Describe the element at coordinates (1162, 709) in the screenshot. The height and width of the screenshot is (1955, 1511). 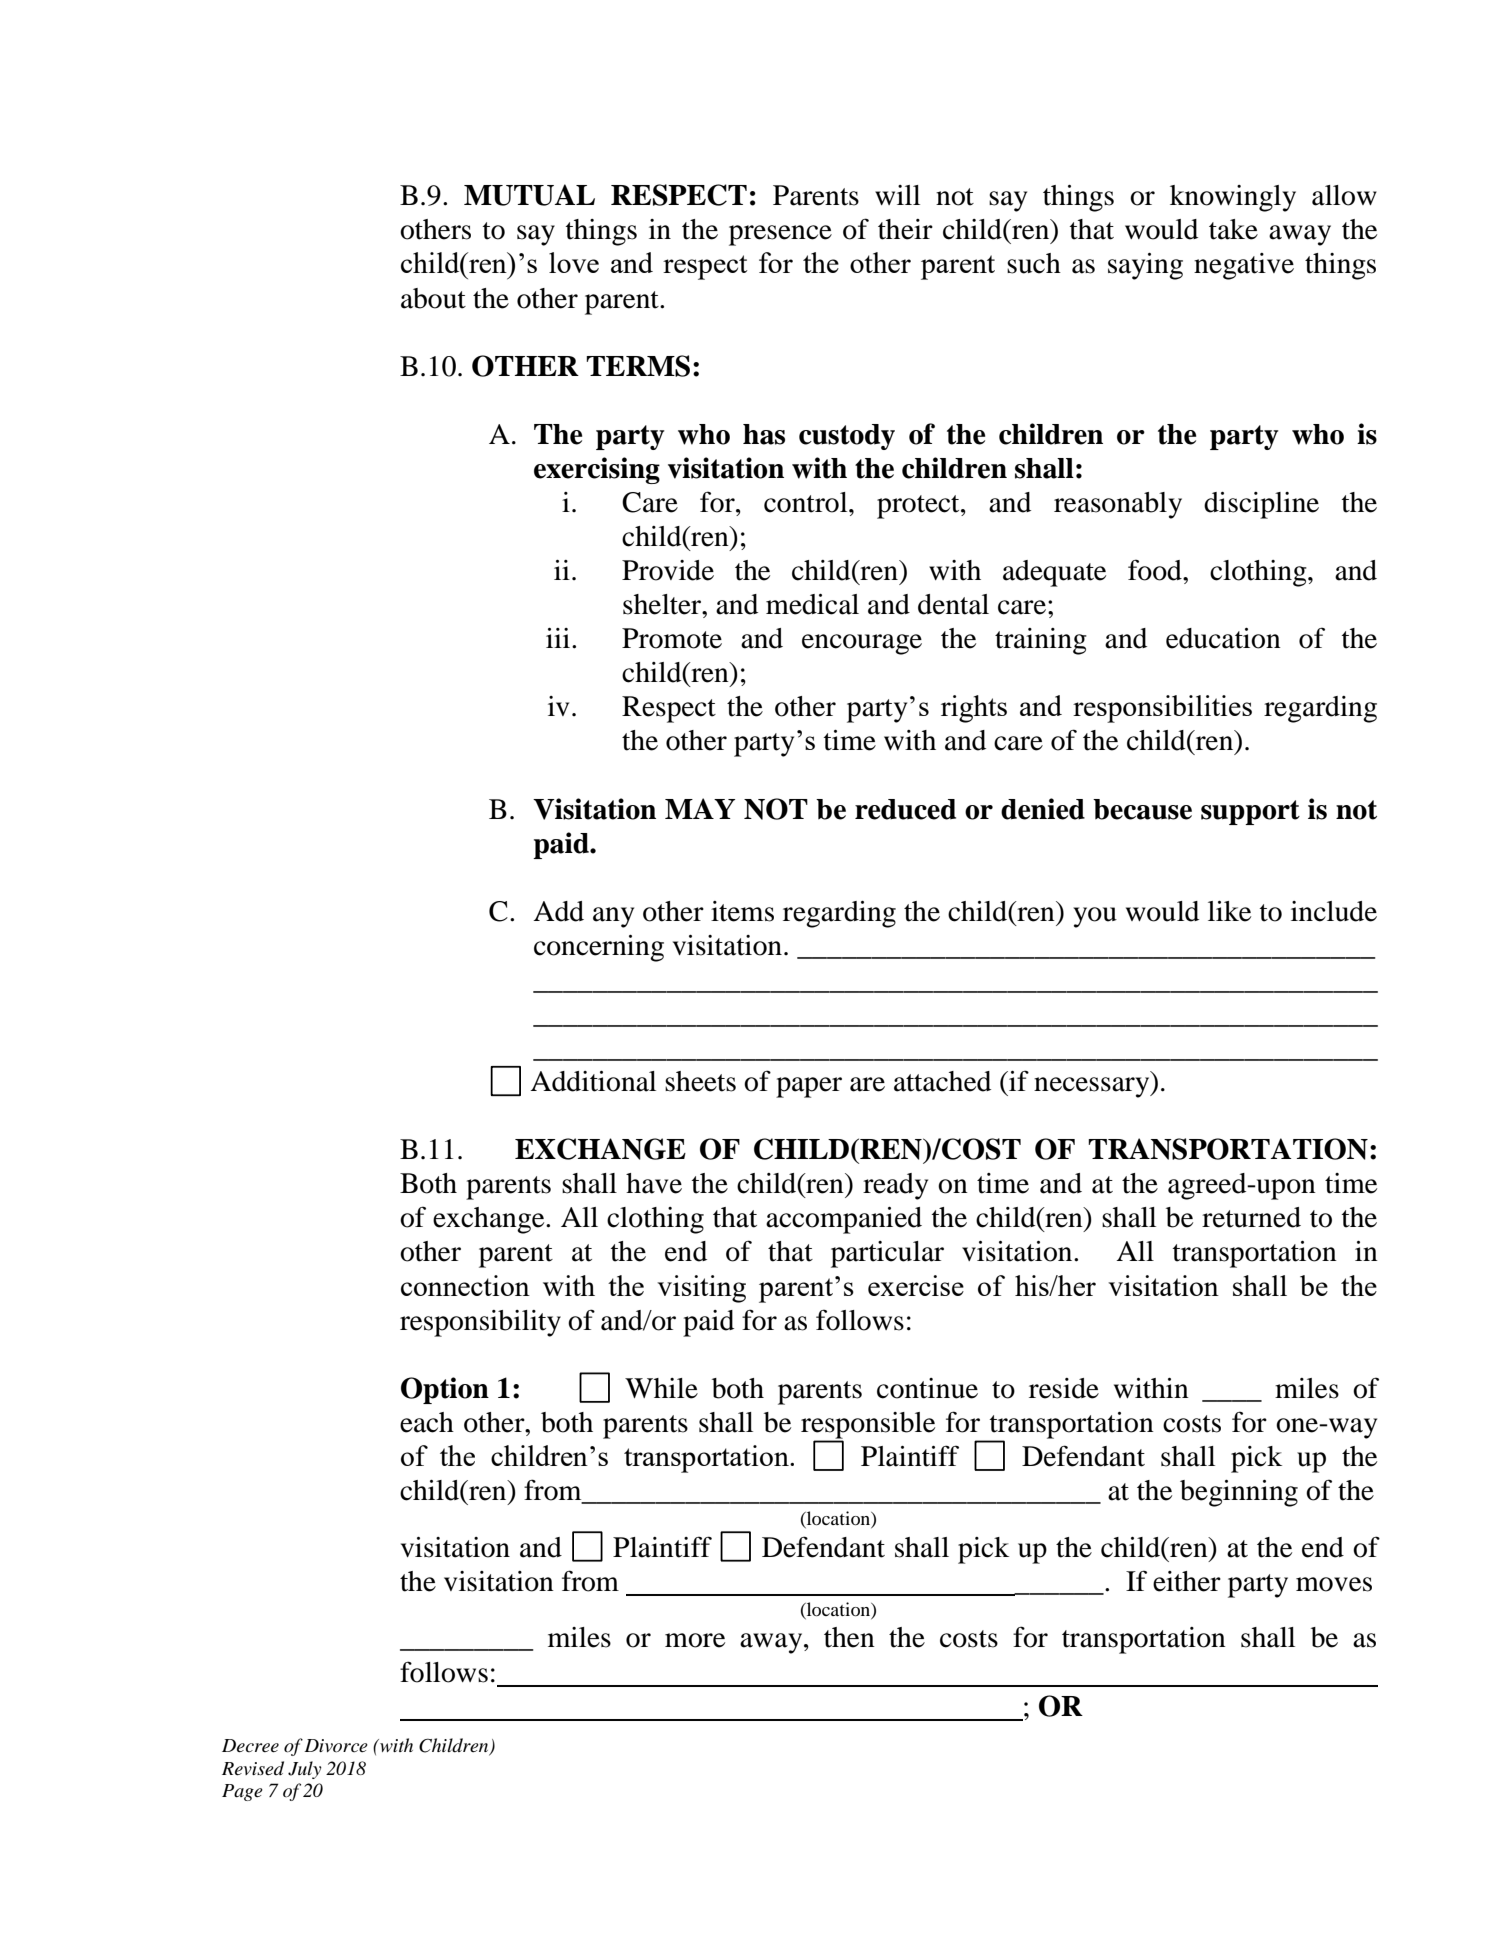
I see `responsibilities` at that location.
